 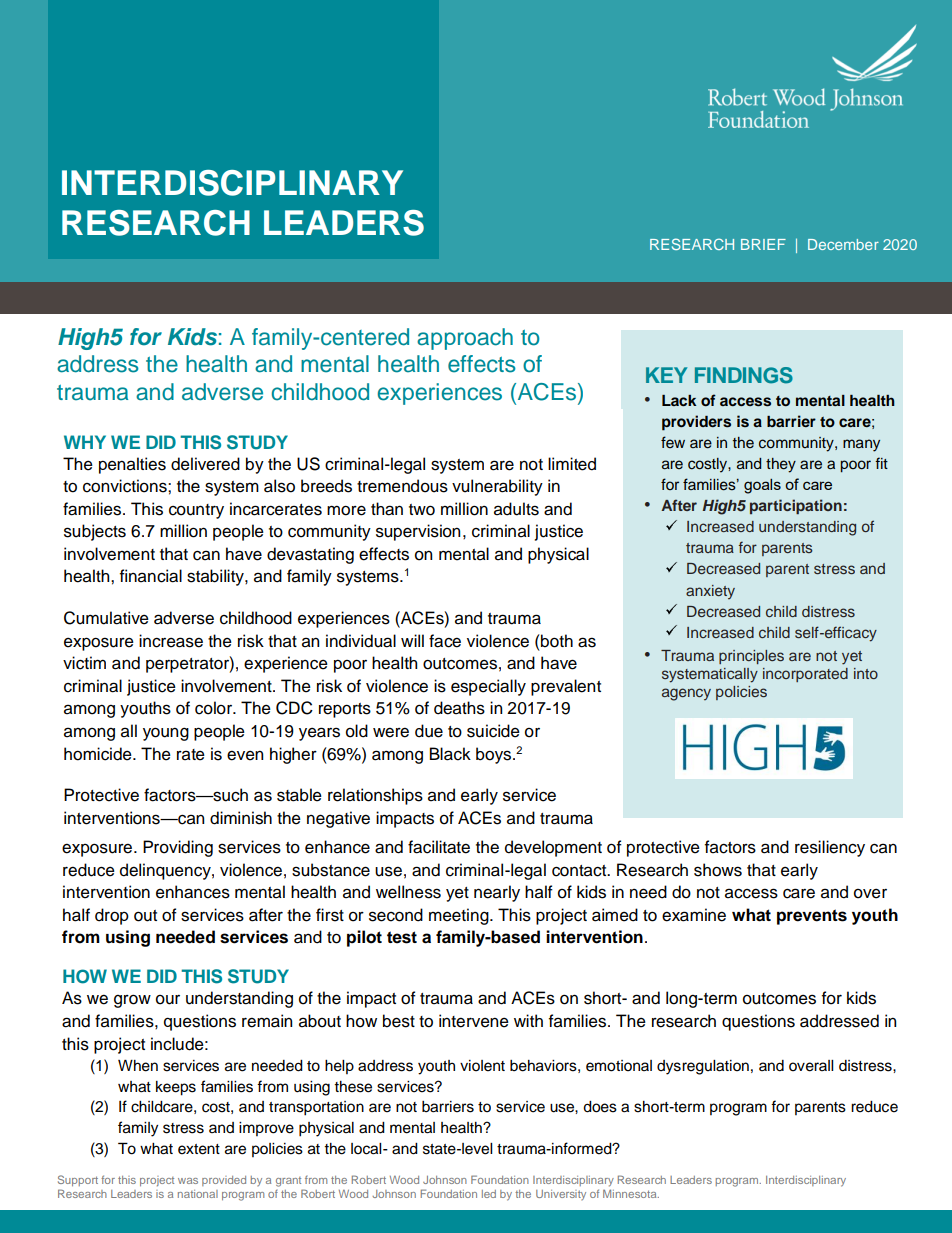 I want to click on WHY, so click(x=85, y=442).
